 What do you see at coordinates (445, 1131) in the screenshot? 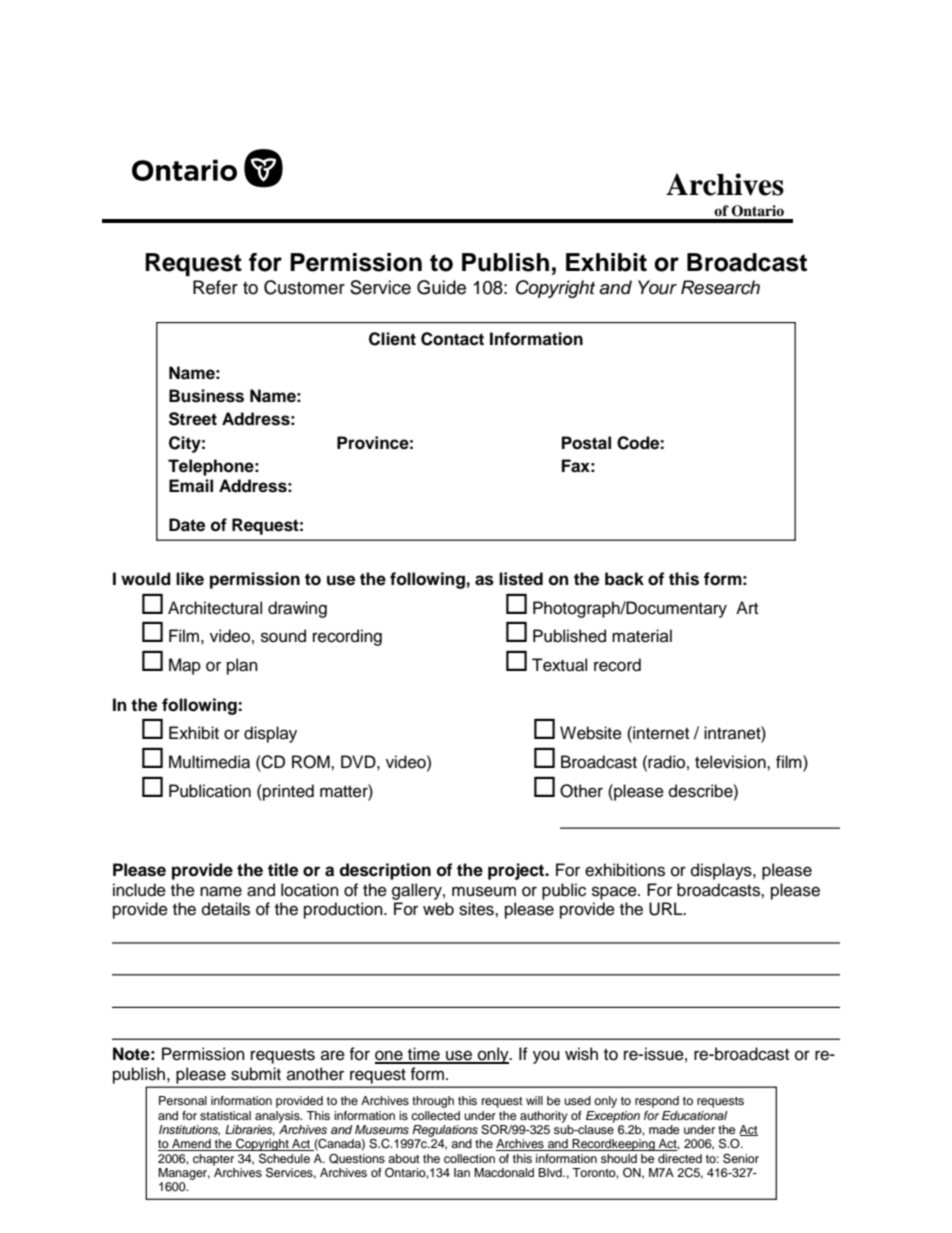
I see `Regulations` at bounding box center [445, 1131].
